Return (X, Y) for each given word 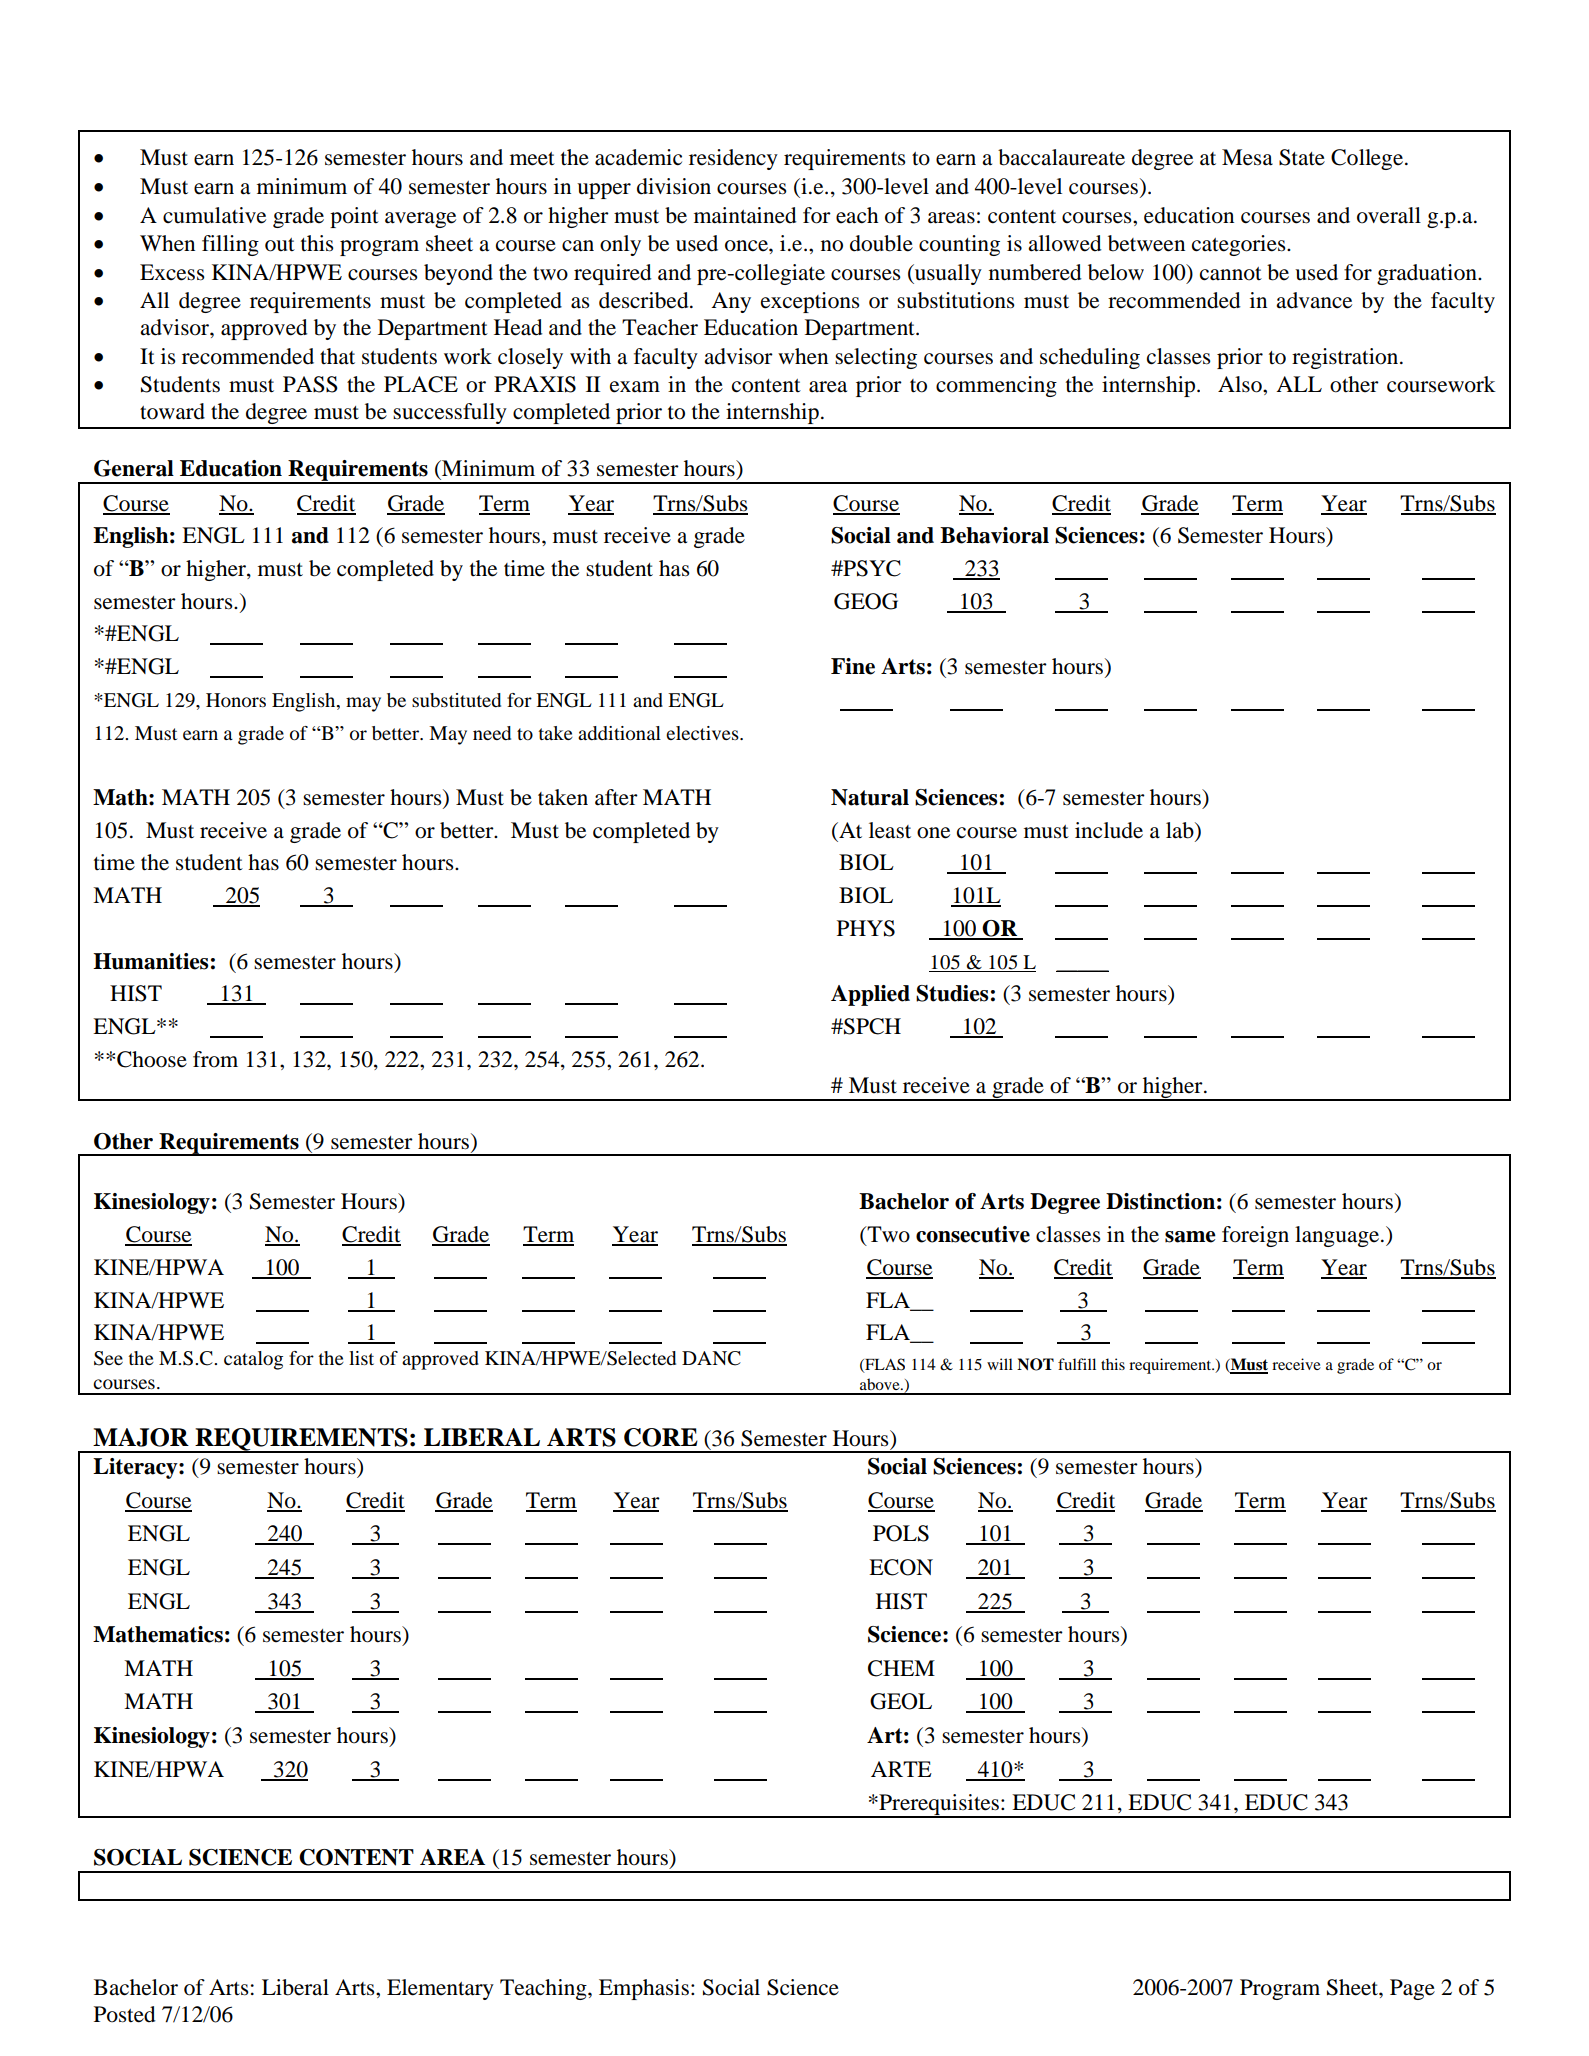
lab (1181, 830)
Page (1412, 1989)
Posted (125, 2014)
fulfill (1077, 1364)
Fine (853, 666)
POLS (901, 1533)
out (280, 245)
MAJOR (141, 1437)
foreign (1255, 1236)
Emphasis (644, 1989)
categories (1240, 245)
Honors (236, 700)
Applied (870, 995)
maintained (745, 215)
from (215, 1059)
